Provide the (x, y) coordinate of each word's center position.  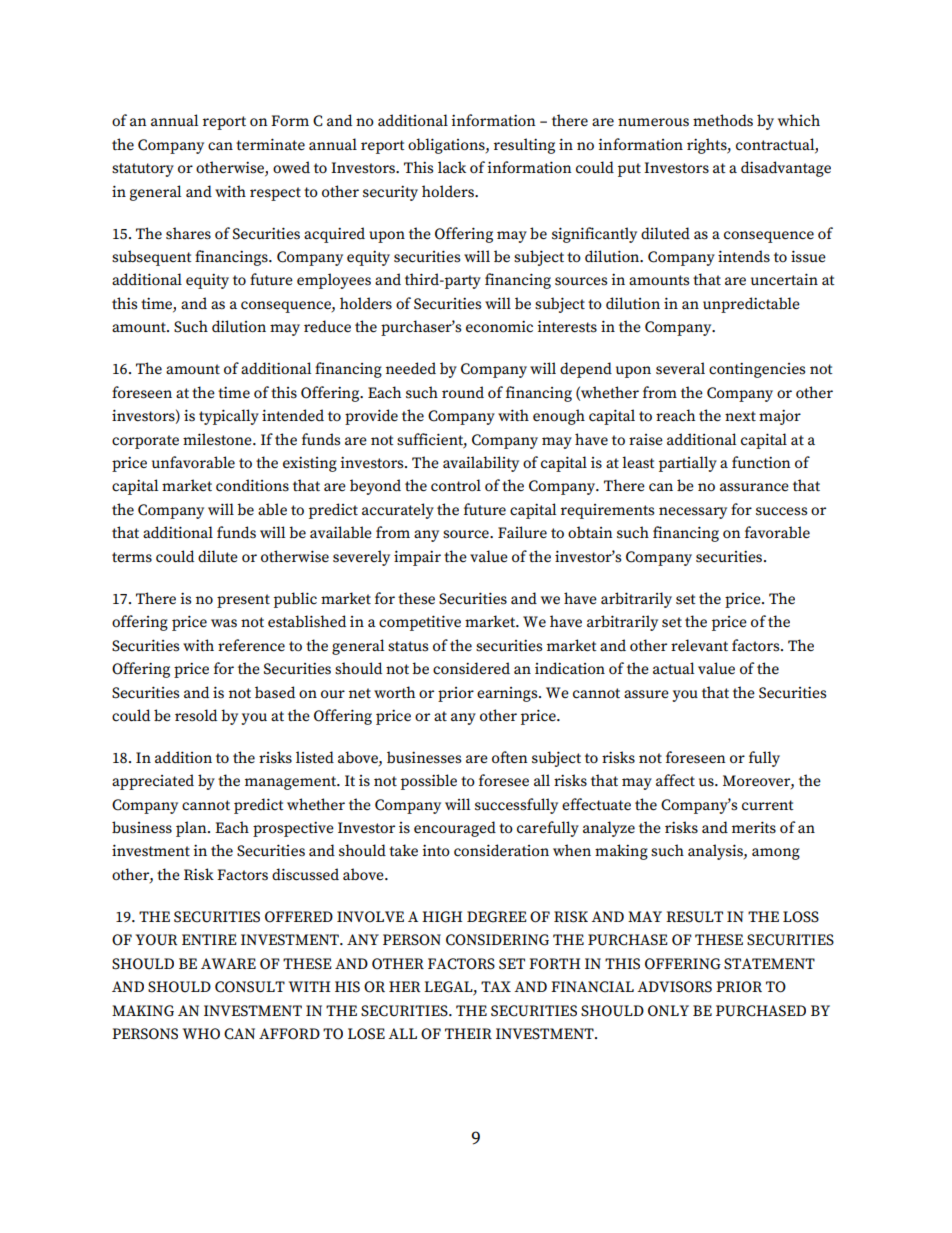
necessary (693, 513)
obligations (447, 146)
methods (723, 120)
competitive (420, 623)
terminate (270, 144)
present (243, 601)
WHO (201, 1034)
